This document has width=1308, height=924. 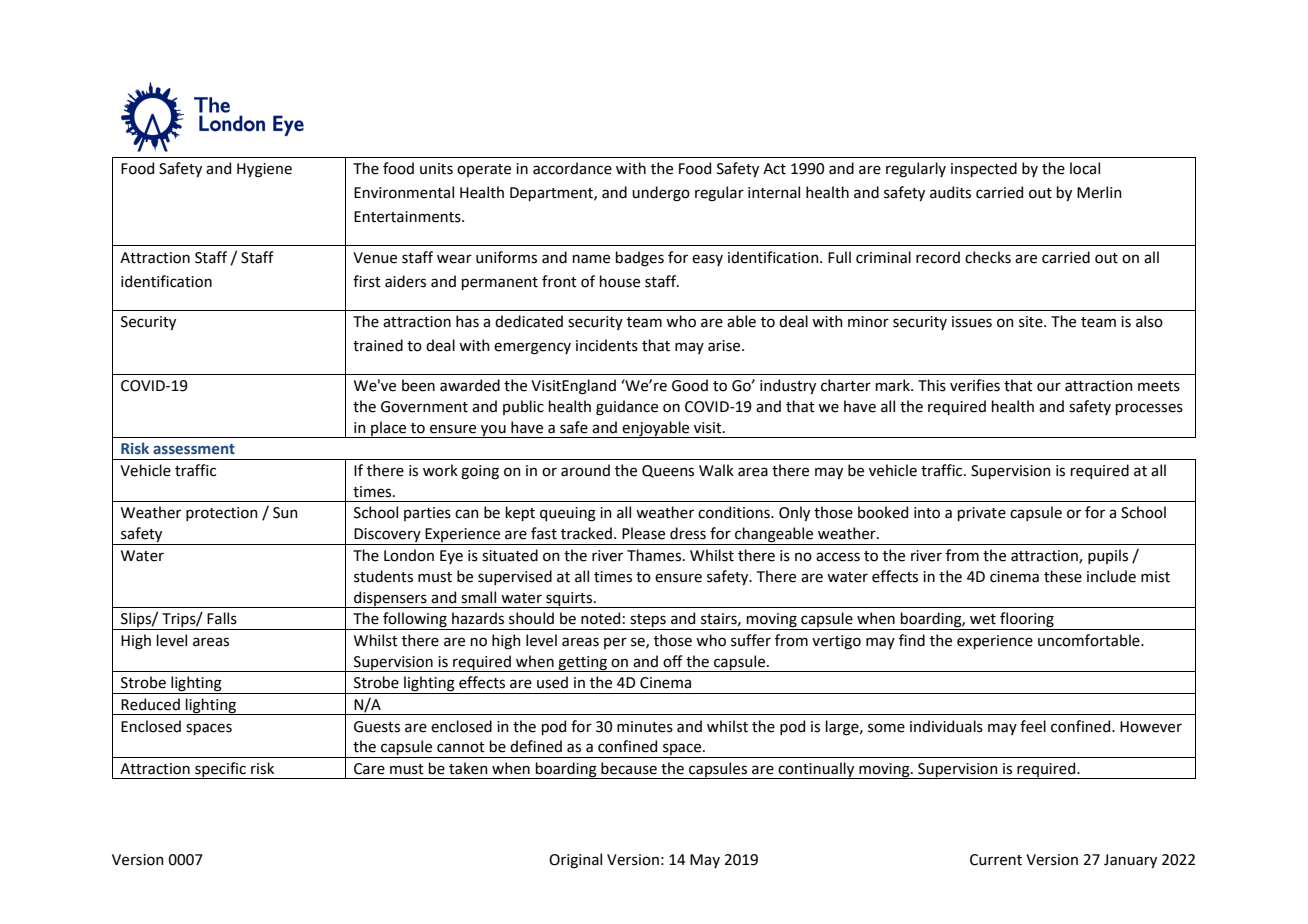 What do you see at coordinates (1033, 726) in the document?
I see `feel` at bounding box center [1033, 726].
